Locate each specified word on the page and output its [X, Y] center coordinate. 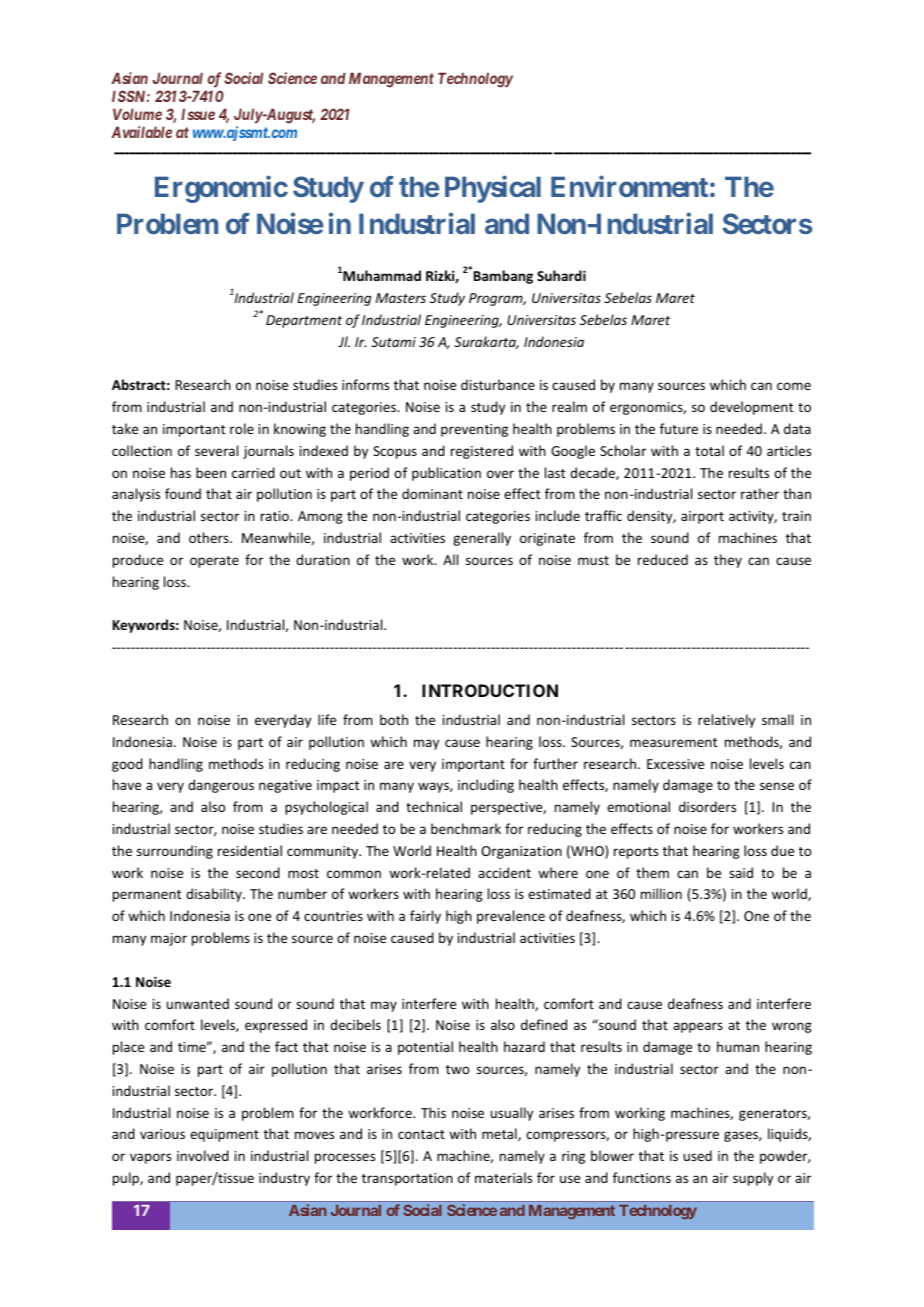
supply [753, 1179]
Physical [493, 189]
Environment [629, 186]
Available [141, 132]
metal [500, 1134]
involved [203, 1155]
